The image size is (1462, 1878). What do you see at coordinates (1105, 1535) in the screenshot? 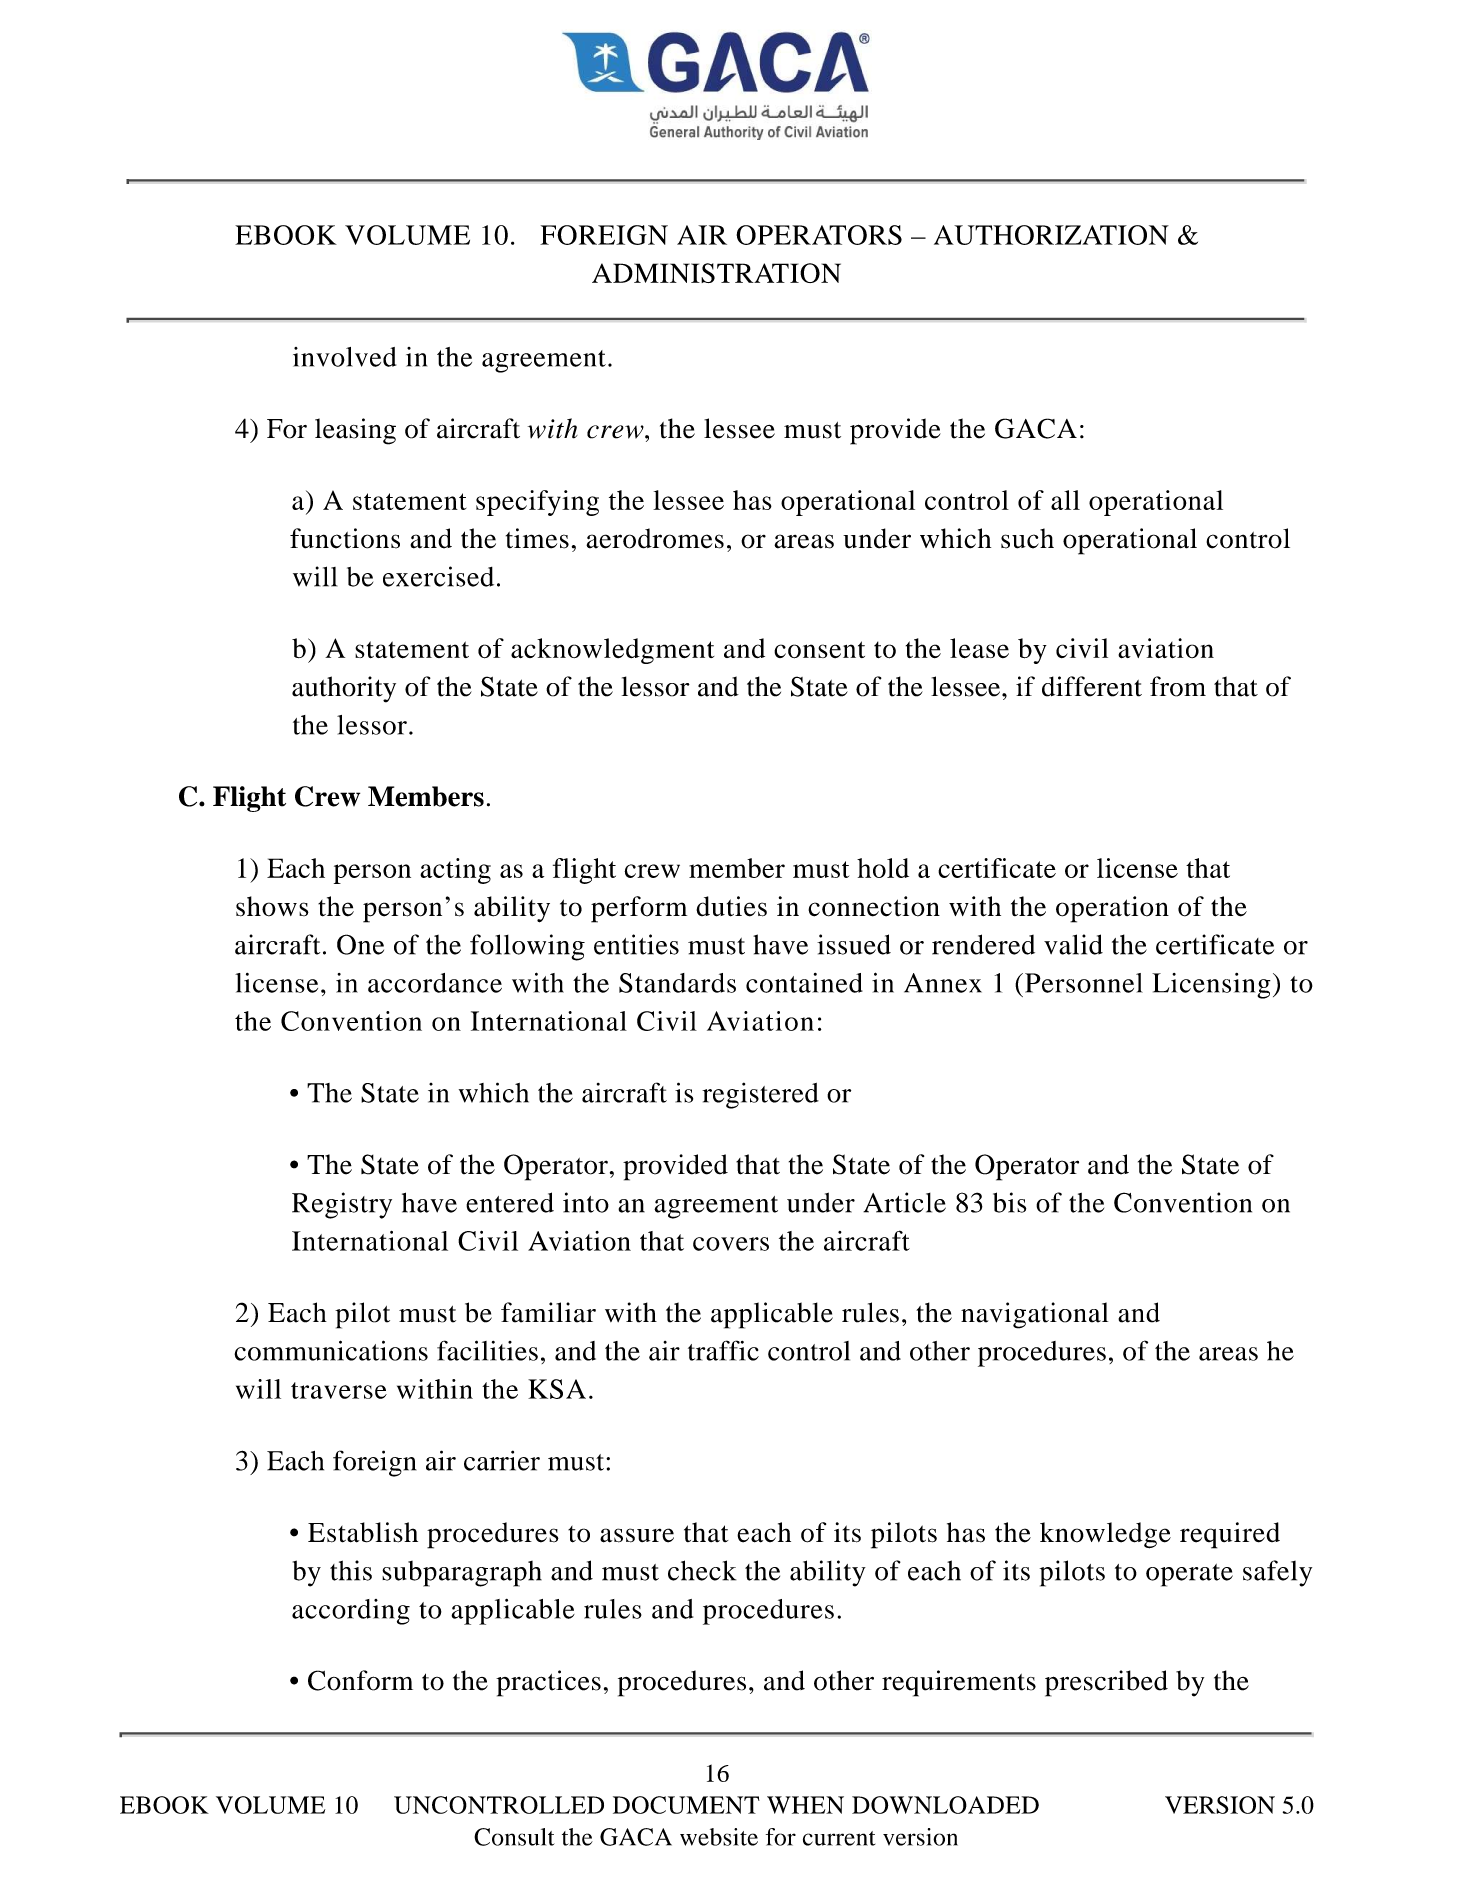
I see `knowledge` at bounding box center [1105, 1535].
